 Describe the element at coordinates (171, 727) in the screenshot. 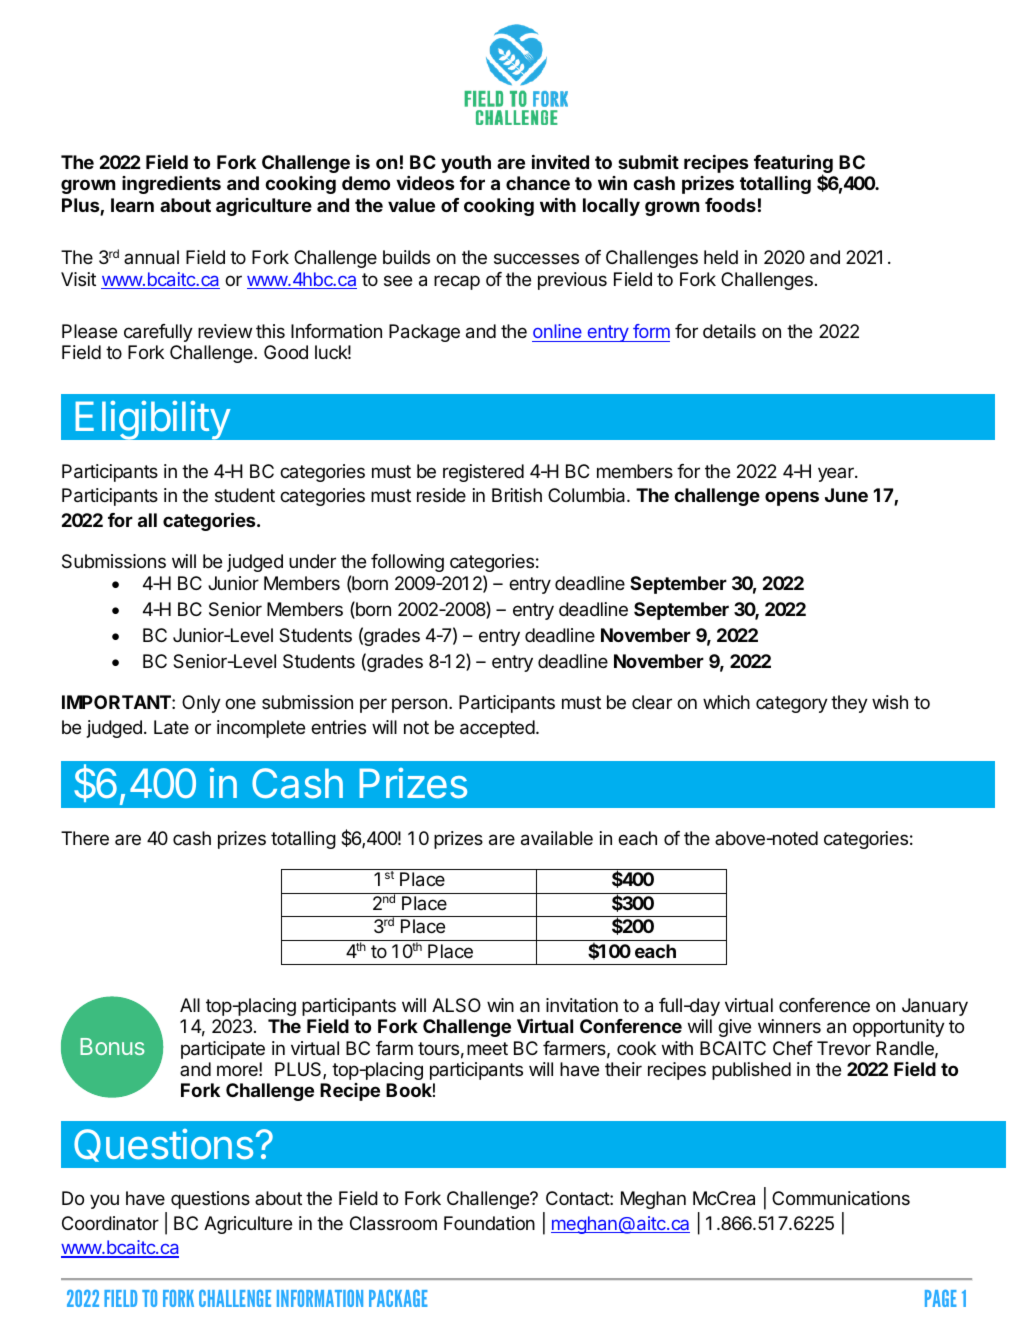

I see `Late` at that location.
